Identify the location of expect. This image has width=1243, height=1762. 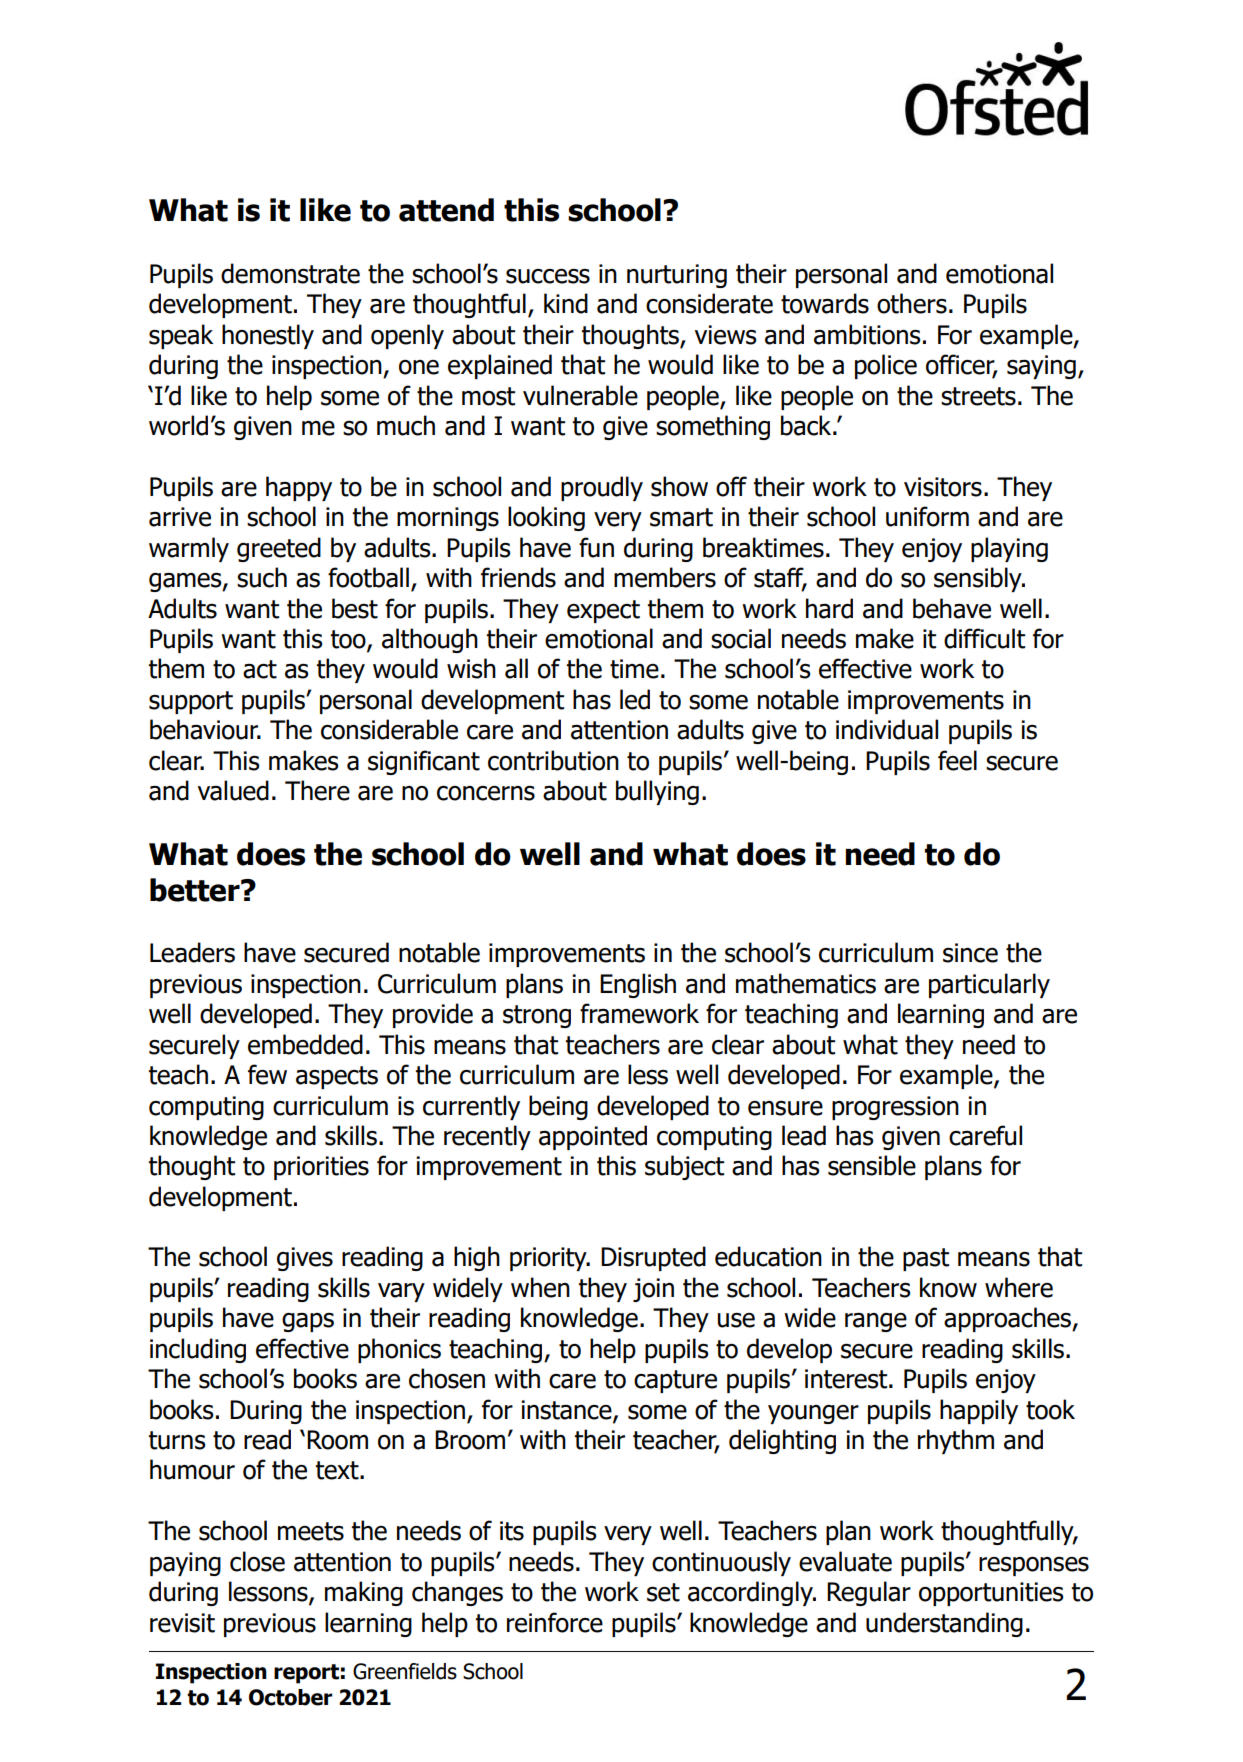
(603, 611).
